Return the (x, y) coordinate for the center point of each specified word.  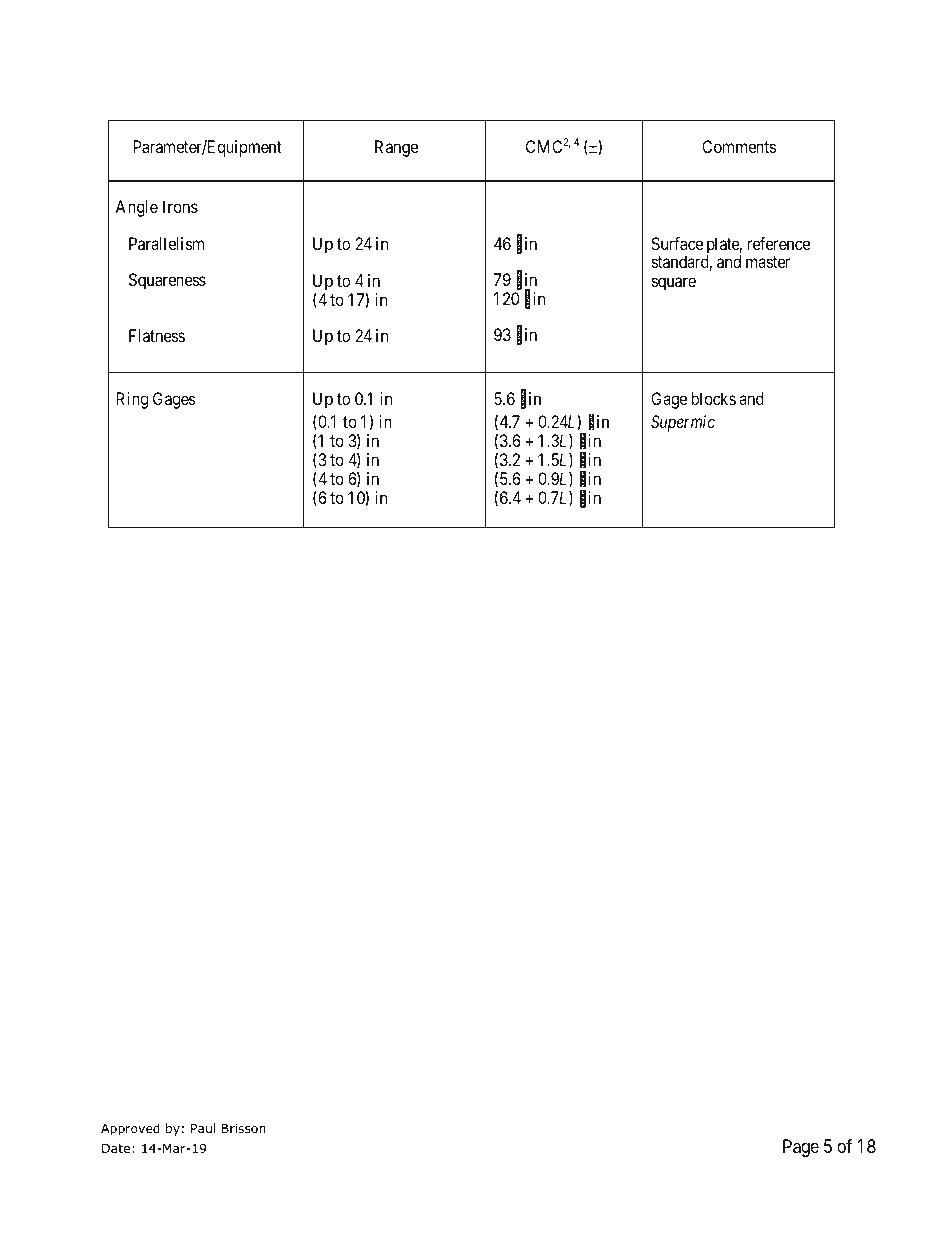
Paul (203, 1128)
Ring (132, 400)
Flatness (157, 335)
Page (801, 1148)
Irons (180, 206)
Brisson (243, 1128)
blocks (713, 398)
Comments (739, 146)
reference (779, 243)
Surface (677, 243)
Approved (130, 1129)
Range (396, 148)
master (768, 262)
